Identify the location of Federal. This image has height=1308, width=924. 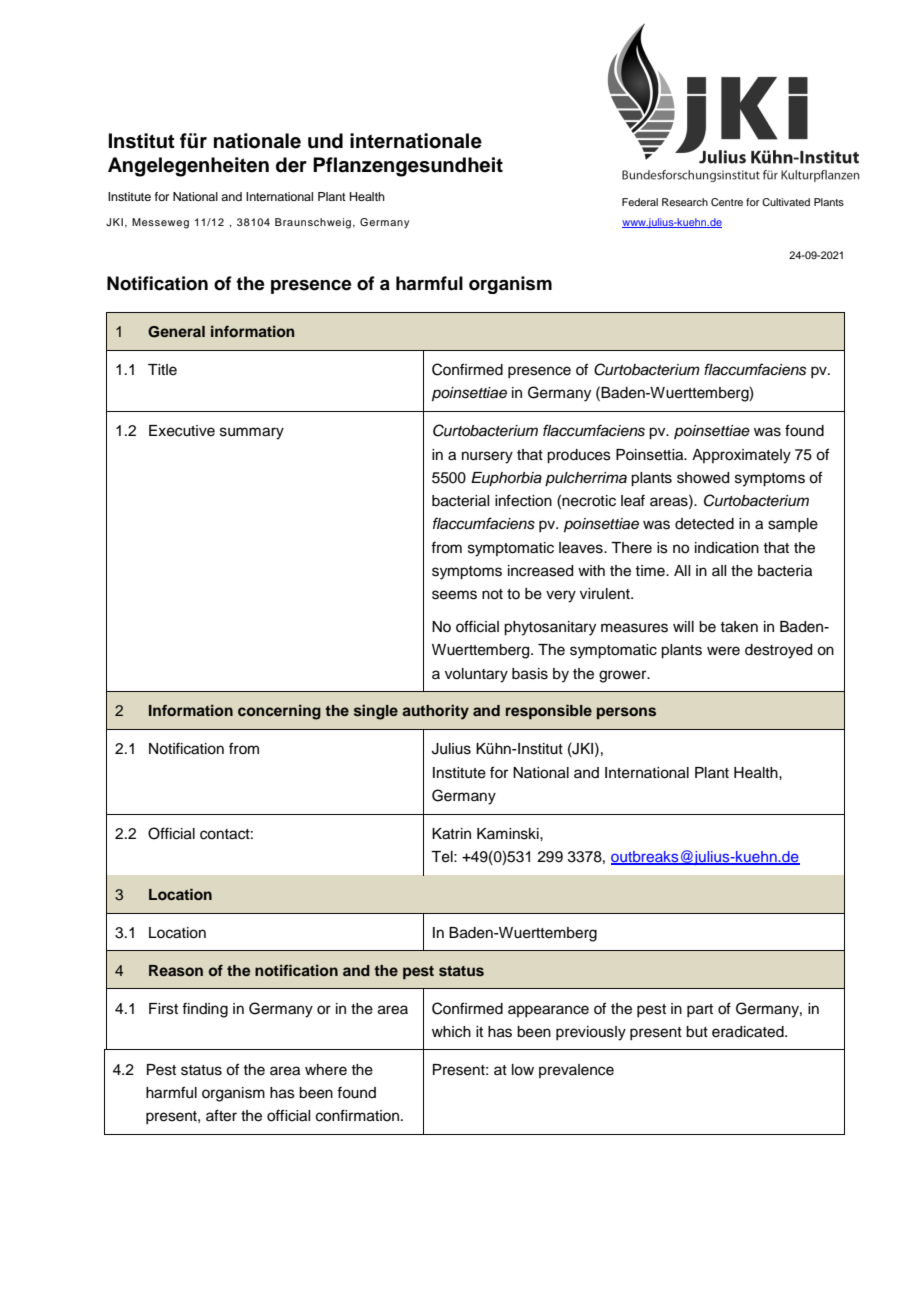
(640, 202).
